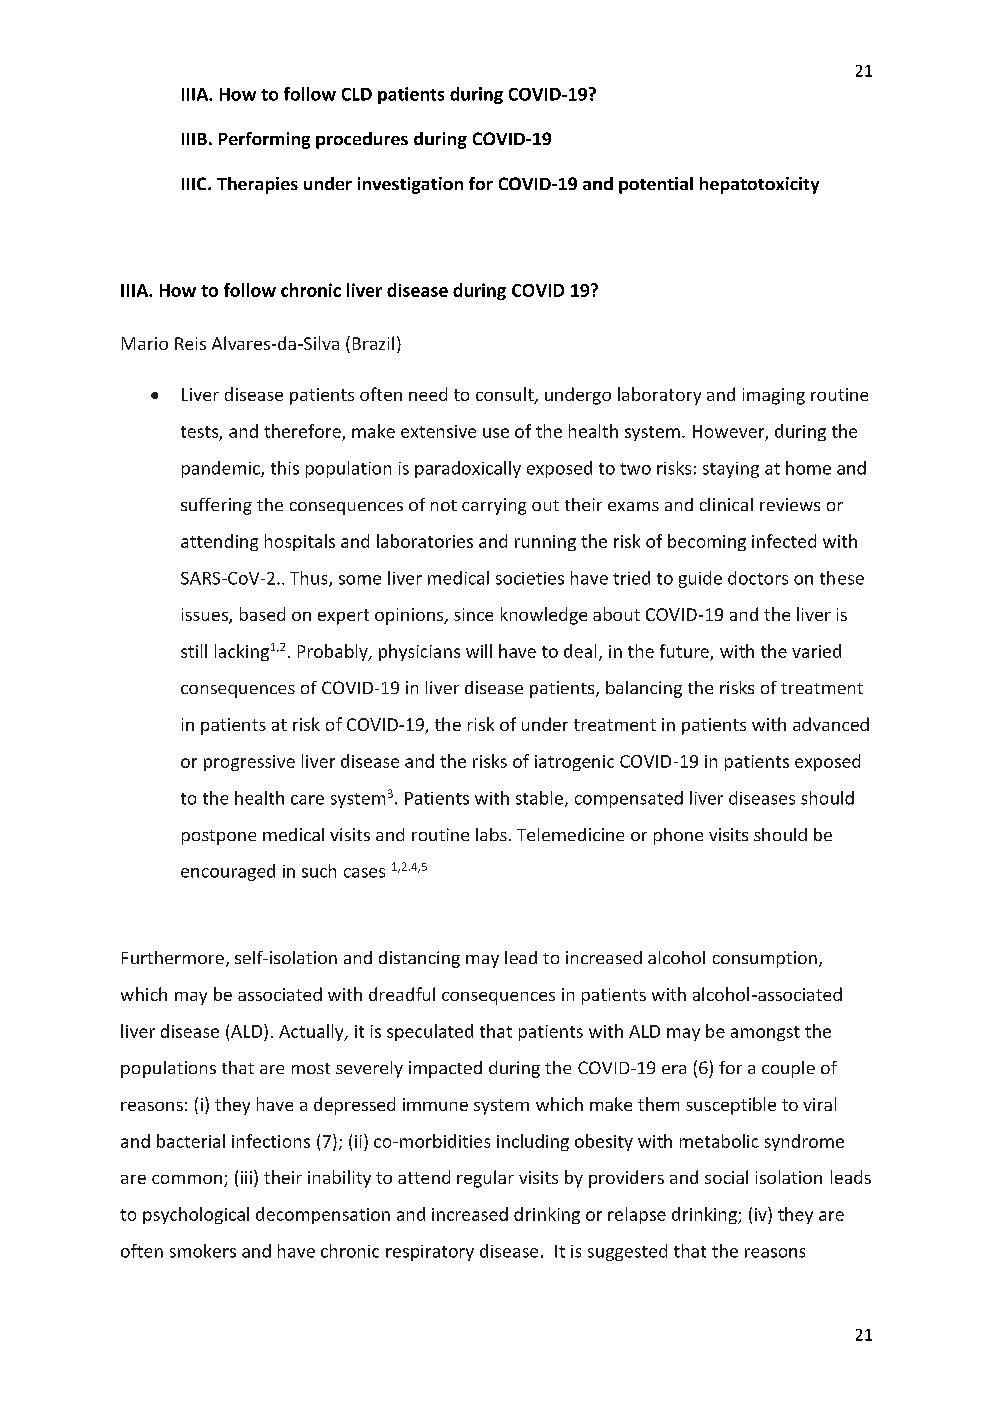 The image size is (993, 1404). What do you see at coordinates (491, 834) in the image?
I see `labs` at bounding box center [491, 834].
